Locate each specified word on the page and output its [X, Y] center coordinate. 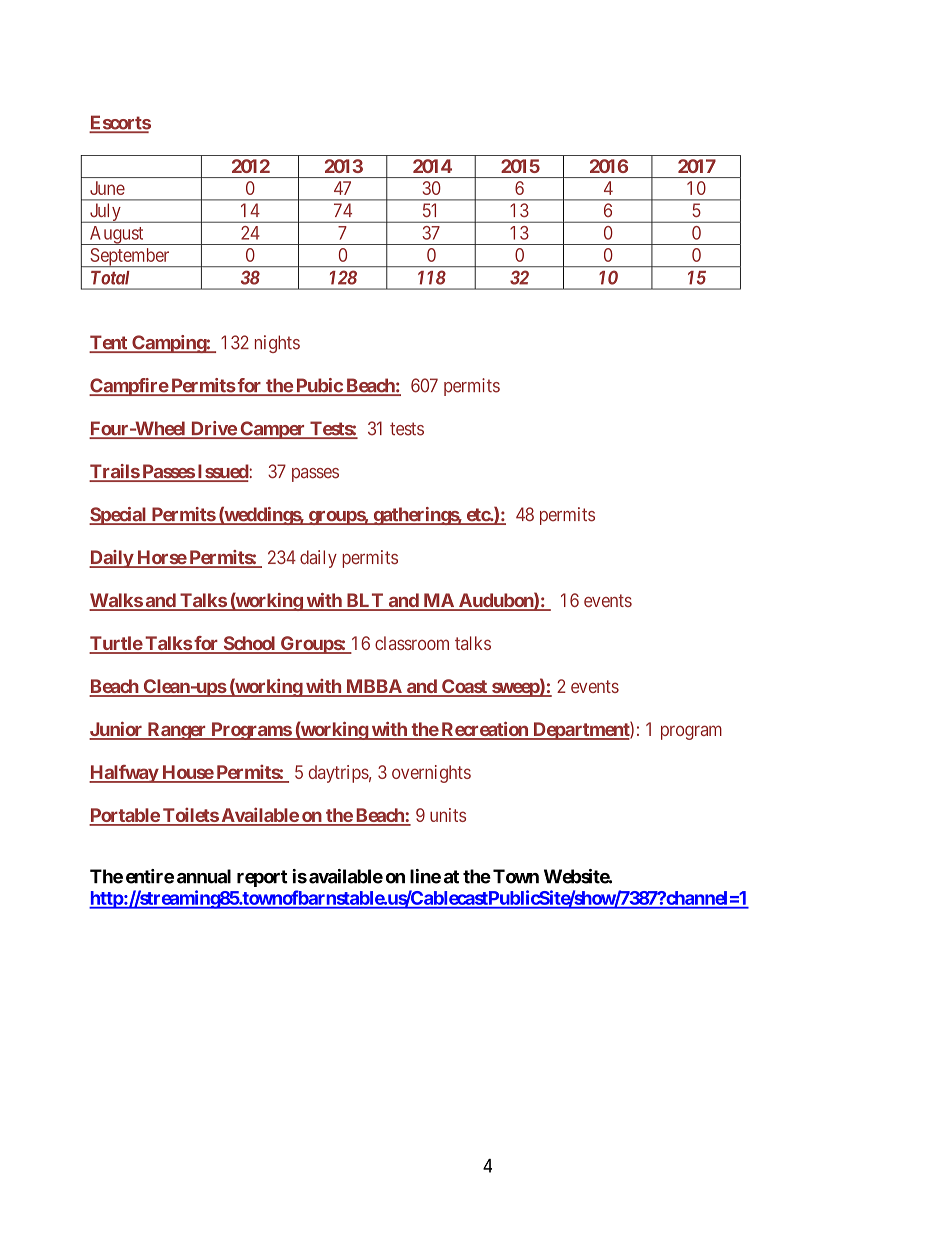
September [130, 257]
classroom [412, 643]
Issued [222, 472]
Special [119, 516]
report [262, 878]
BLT [364, 601]
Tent [109, 343]
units [448, 815]
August [116, 235]
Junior [117, 730]
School [249, 644]
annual [204, 876]
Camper [273, 430]
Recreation [484, 730]
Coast [464, 687]
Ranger [177, 731]
